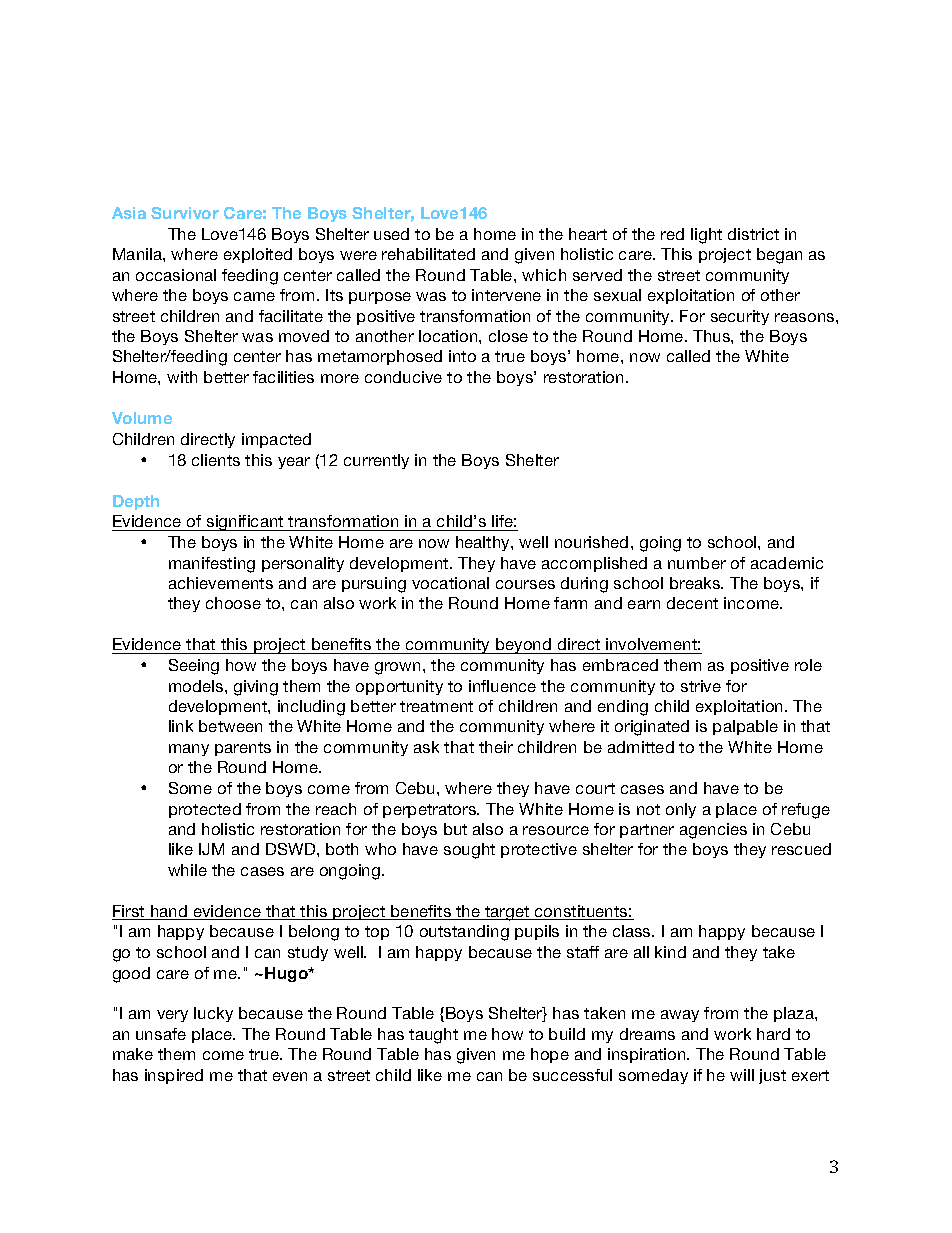 The height and width of the screenshot is (1233, 952). I want to click on their, so click(496, 747).
